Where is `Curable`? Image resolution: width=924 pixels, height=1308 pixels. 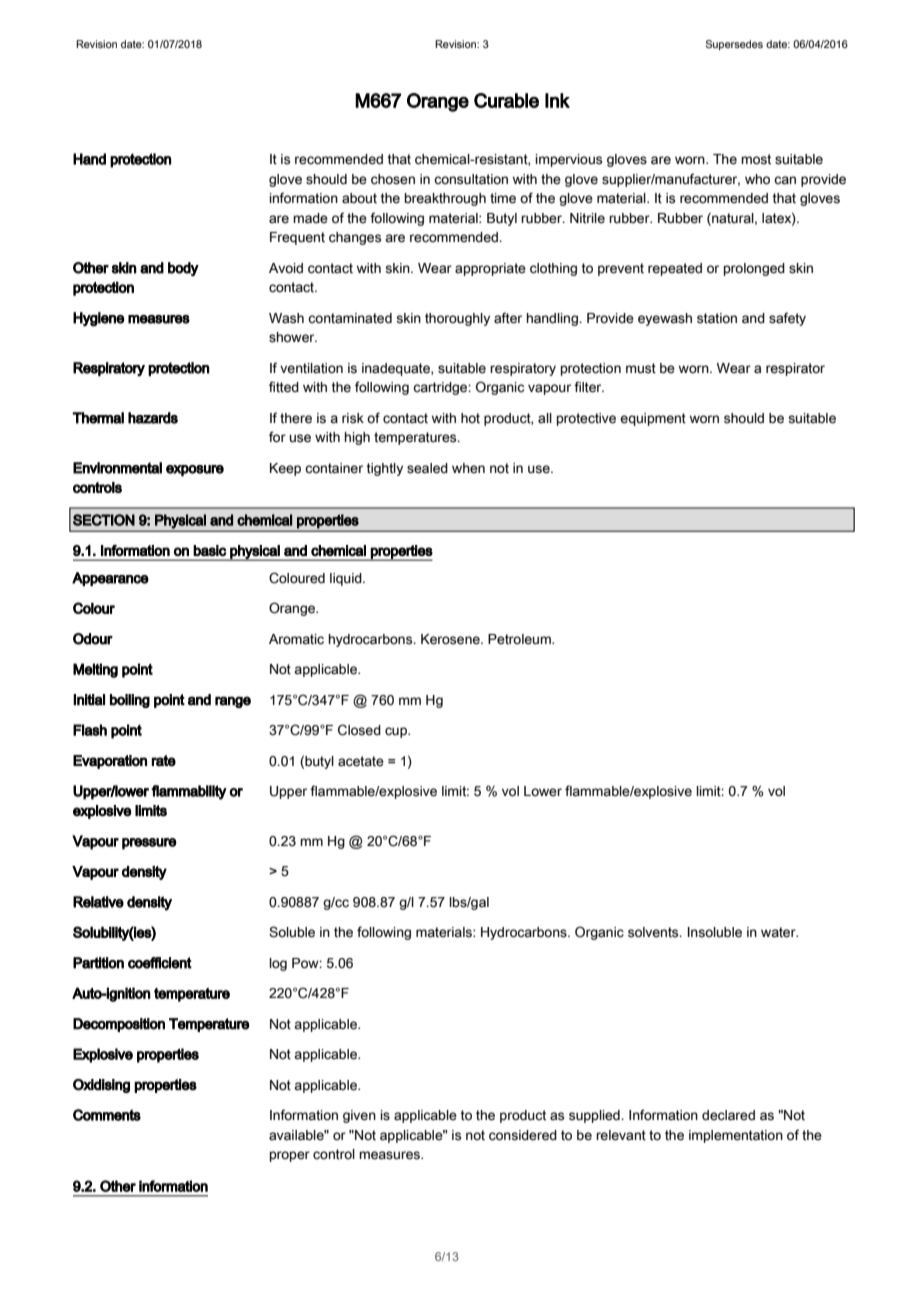 Curable is located at coordinates (506, 100).
